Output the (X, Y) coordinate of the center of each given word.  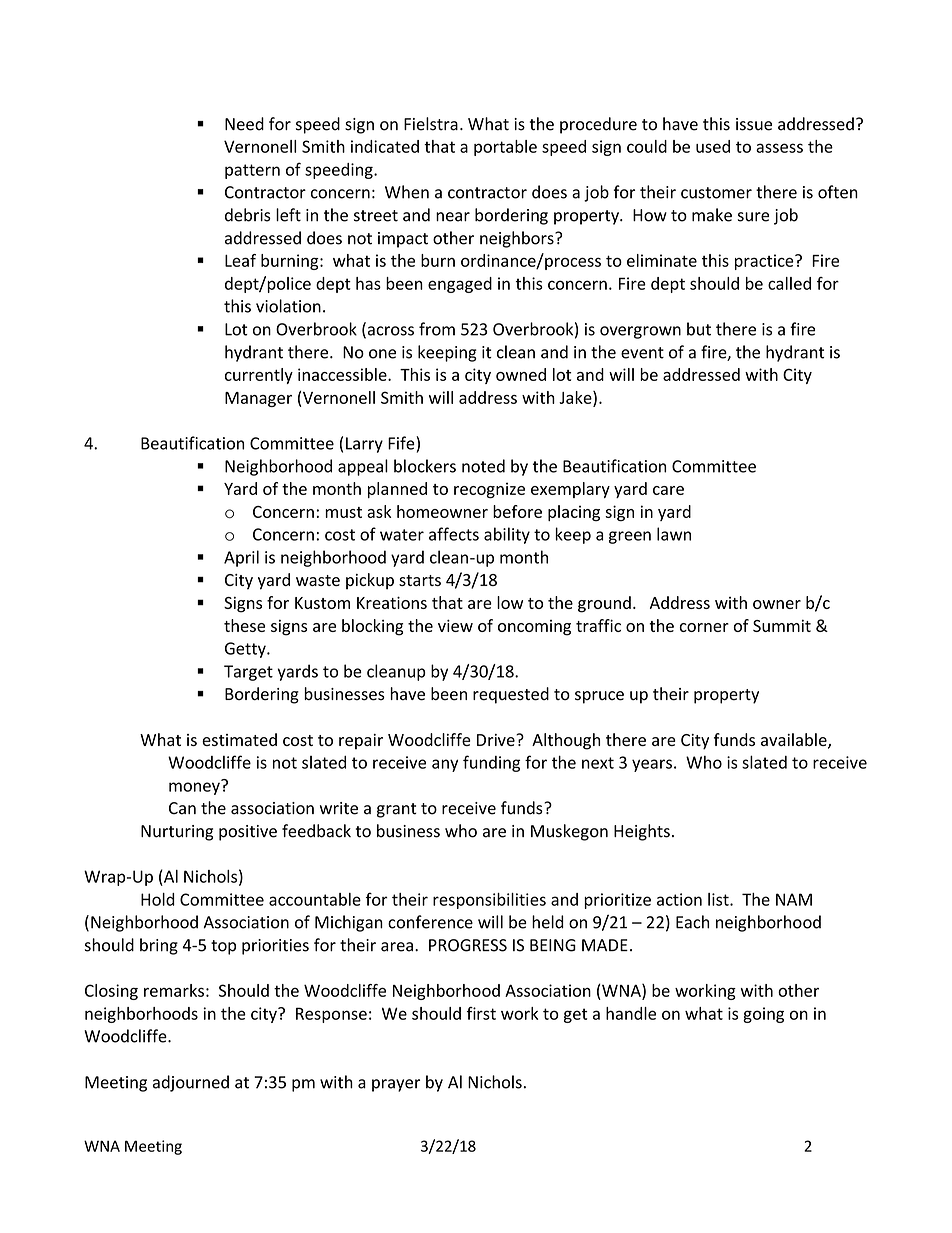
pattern (252, 171)
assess (779, 148)
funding (491, 763)
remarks (174, 990)
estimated (239, 739)
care (668, 490)
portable (505, 148)
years (652, 765)
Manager (258, 399)
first (481, 1013)
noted (483, 466)
